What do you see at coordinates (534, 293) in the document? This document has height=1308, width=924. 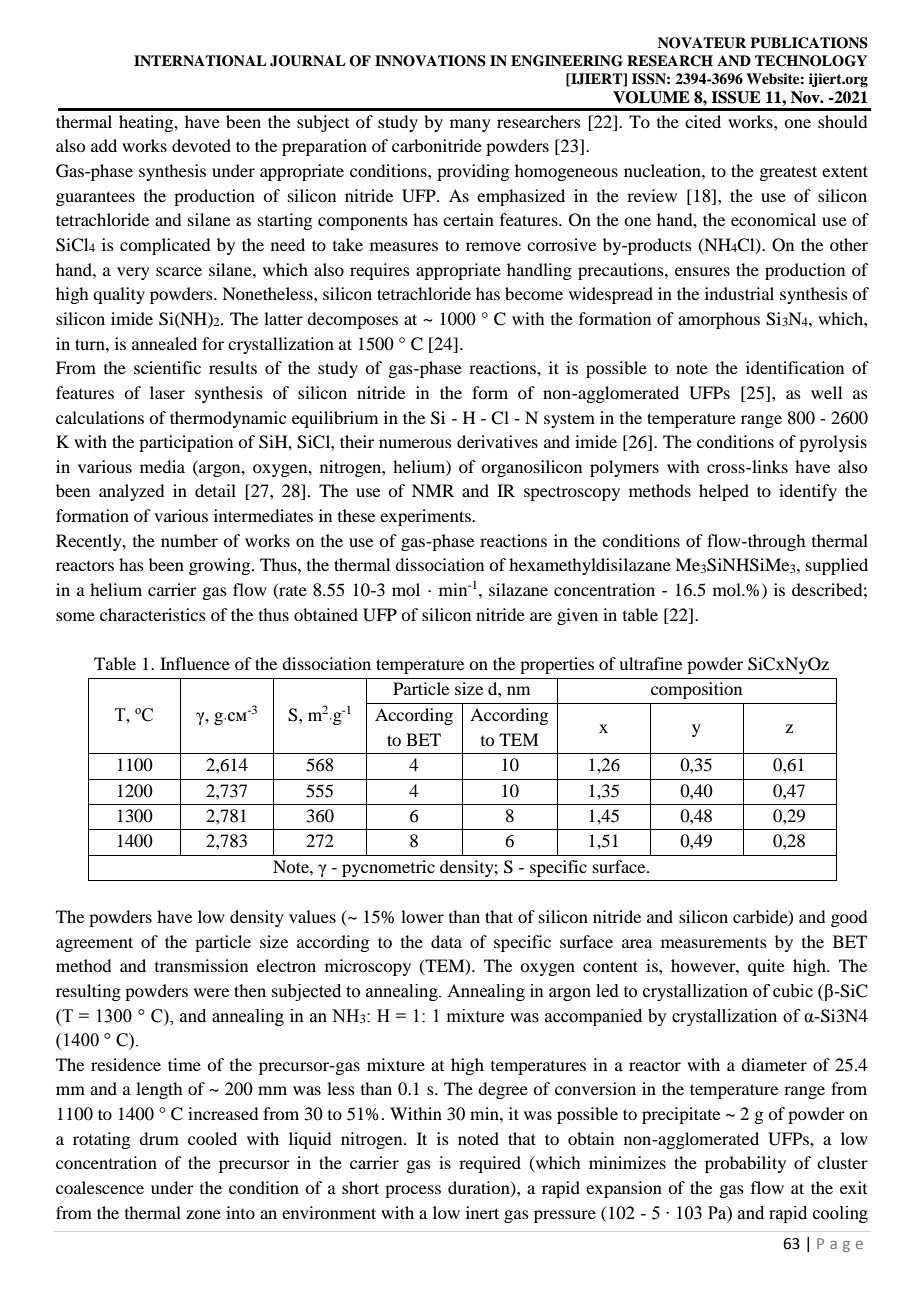 I see `become` at bounding box center [534, 293].
